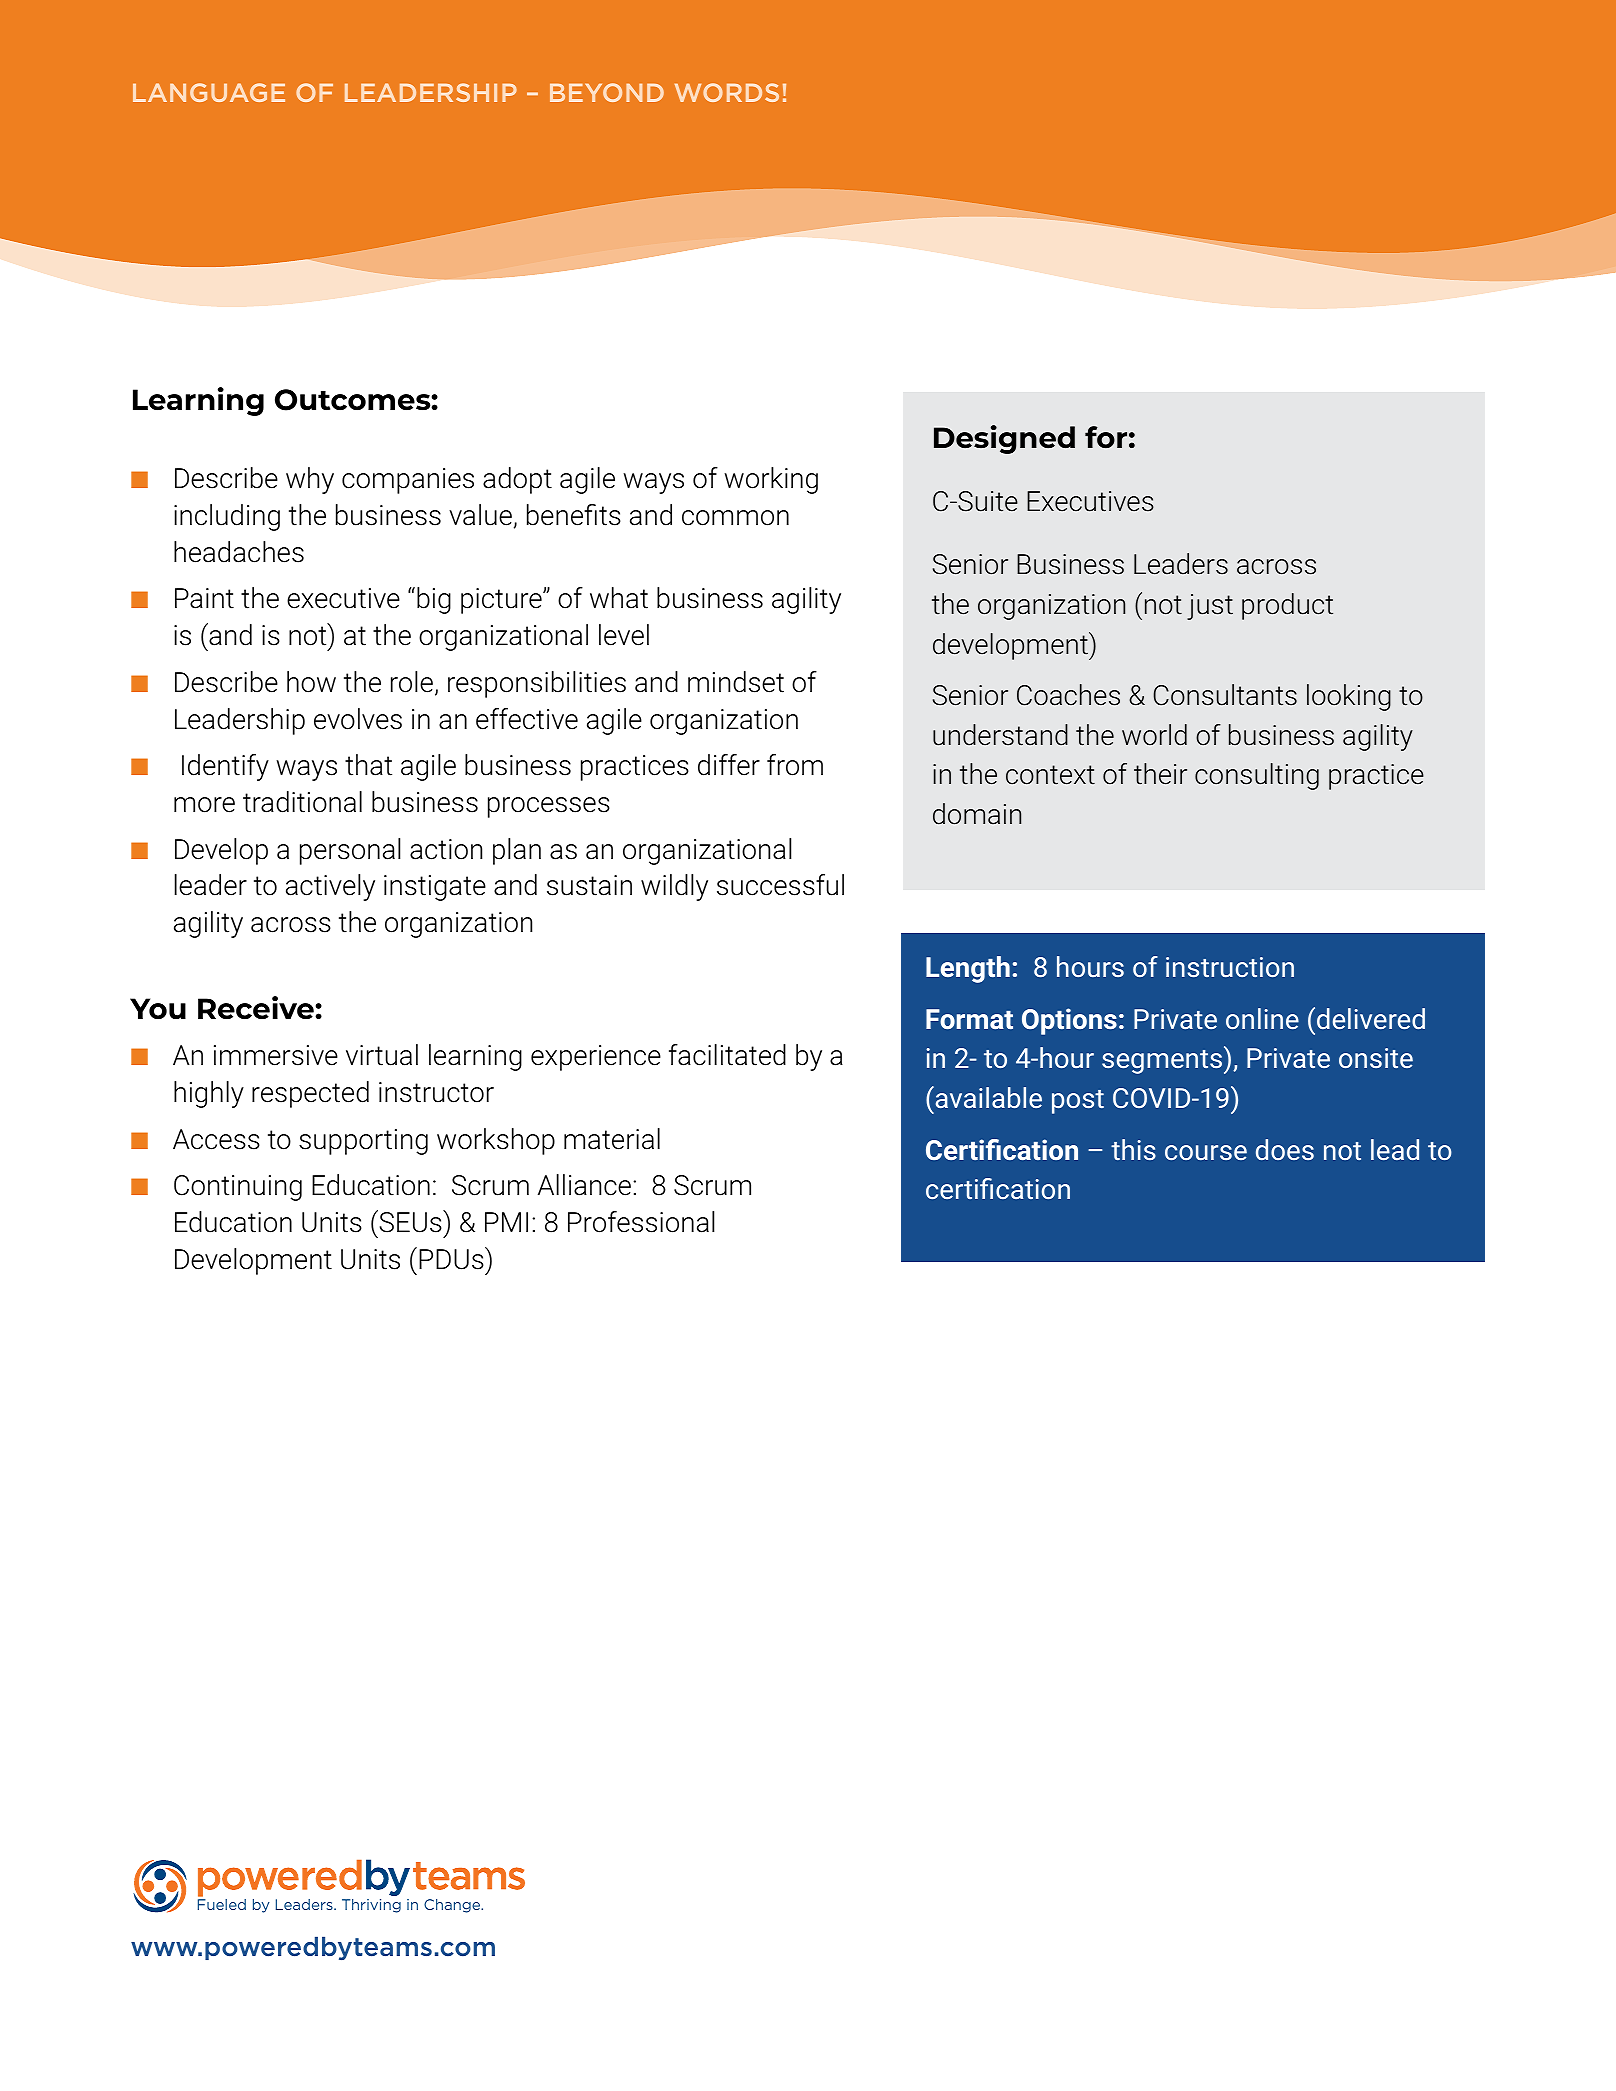 Image resolution: width=1616 pixels, height=2091 pixels. What do you see at coordinates (209, 92) in the screenshot?
I see `LANGUAGE` at bounding box center [209, 92].
